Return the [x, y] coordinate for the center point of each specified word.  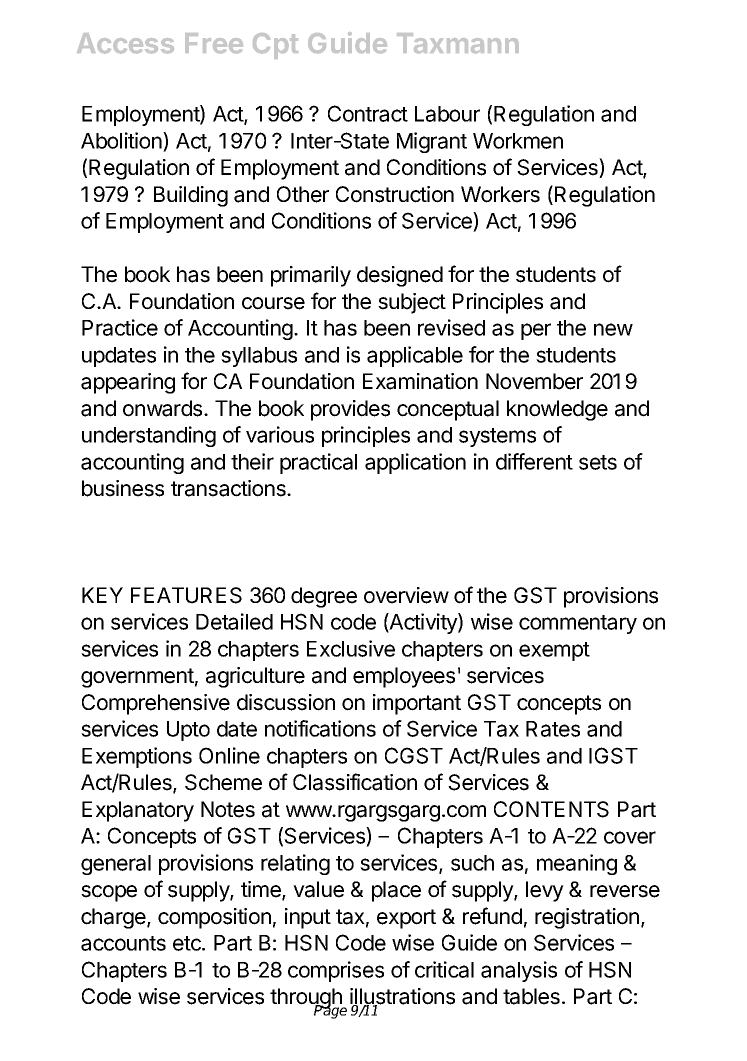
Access [125, 43]
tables [531, 996]
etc [188, 943]
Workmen [518, 141]
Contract [368, 113]
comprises [336, 971]
